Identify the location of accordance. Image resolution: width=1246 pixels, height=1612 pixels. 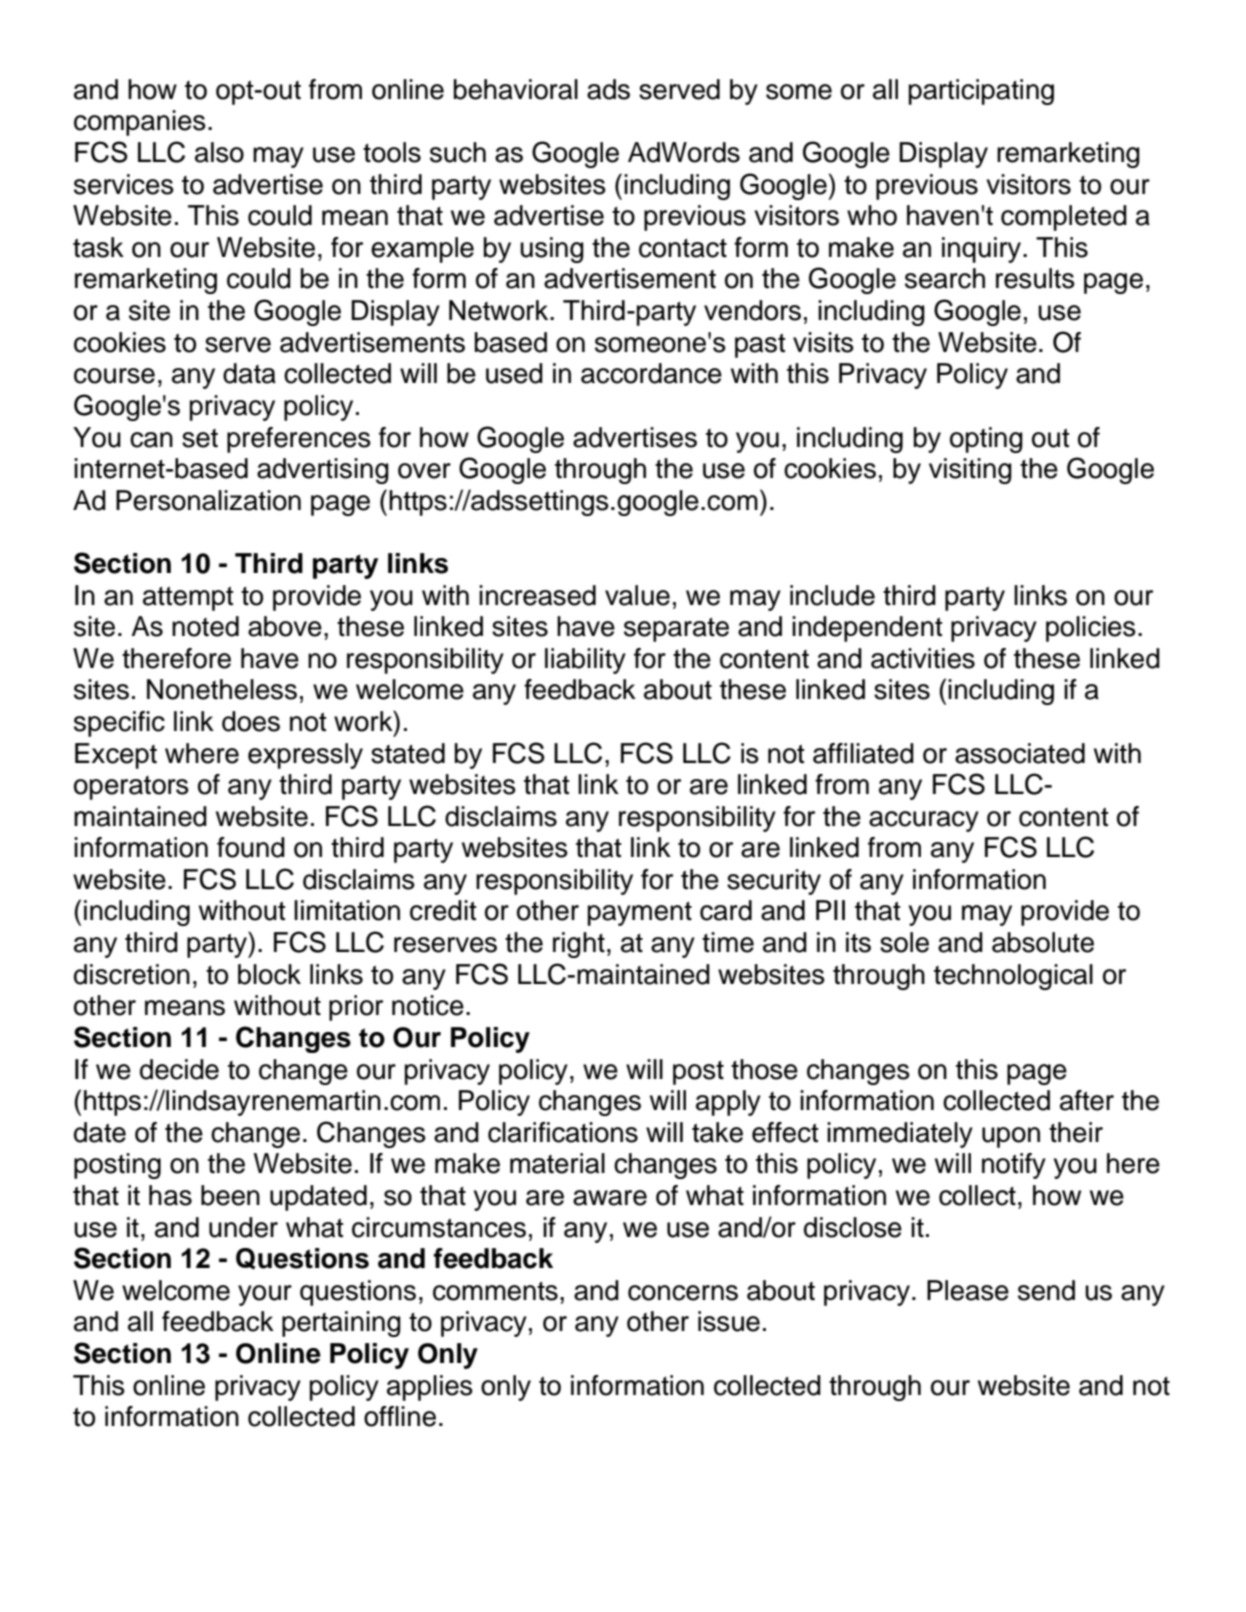
(651, 373).
